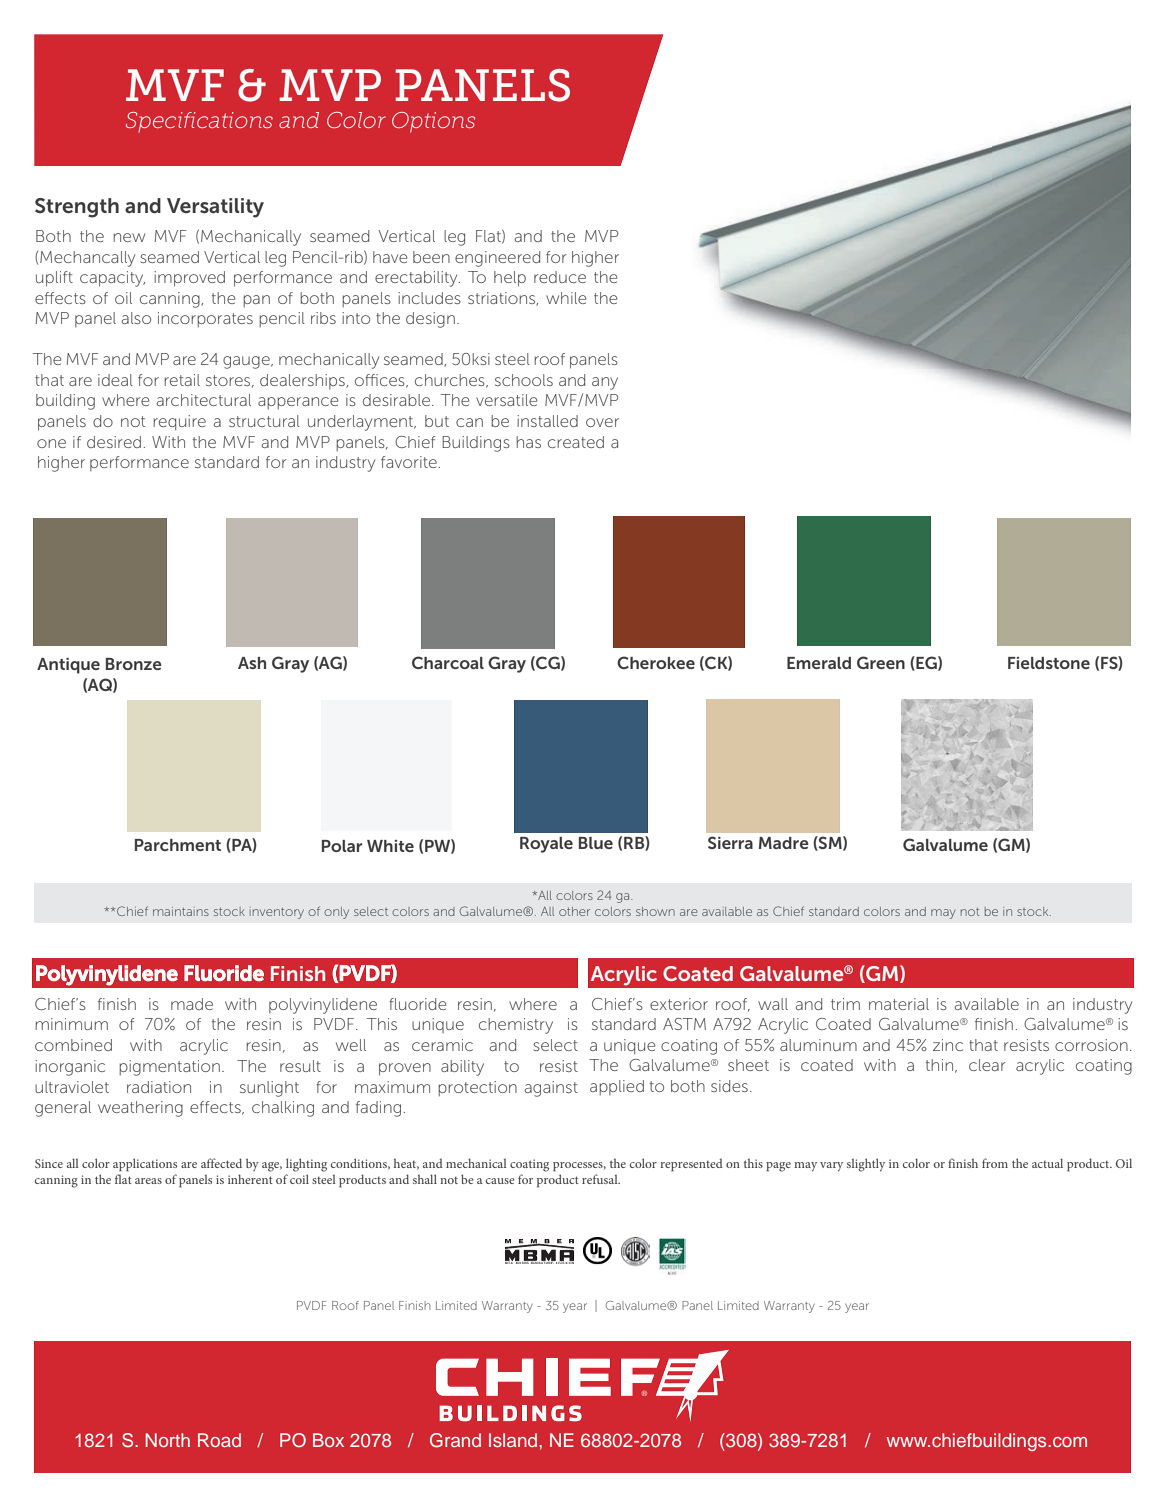 The height and width of the screenshot is (1507, 1165). What do you see at coordinates (514, 1440) in the screenshot?
I see `Island` at bounding box center [514, 1440].
